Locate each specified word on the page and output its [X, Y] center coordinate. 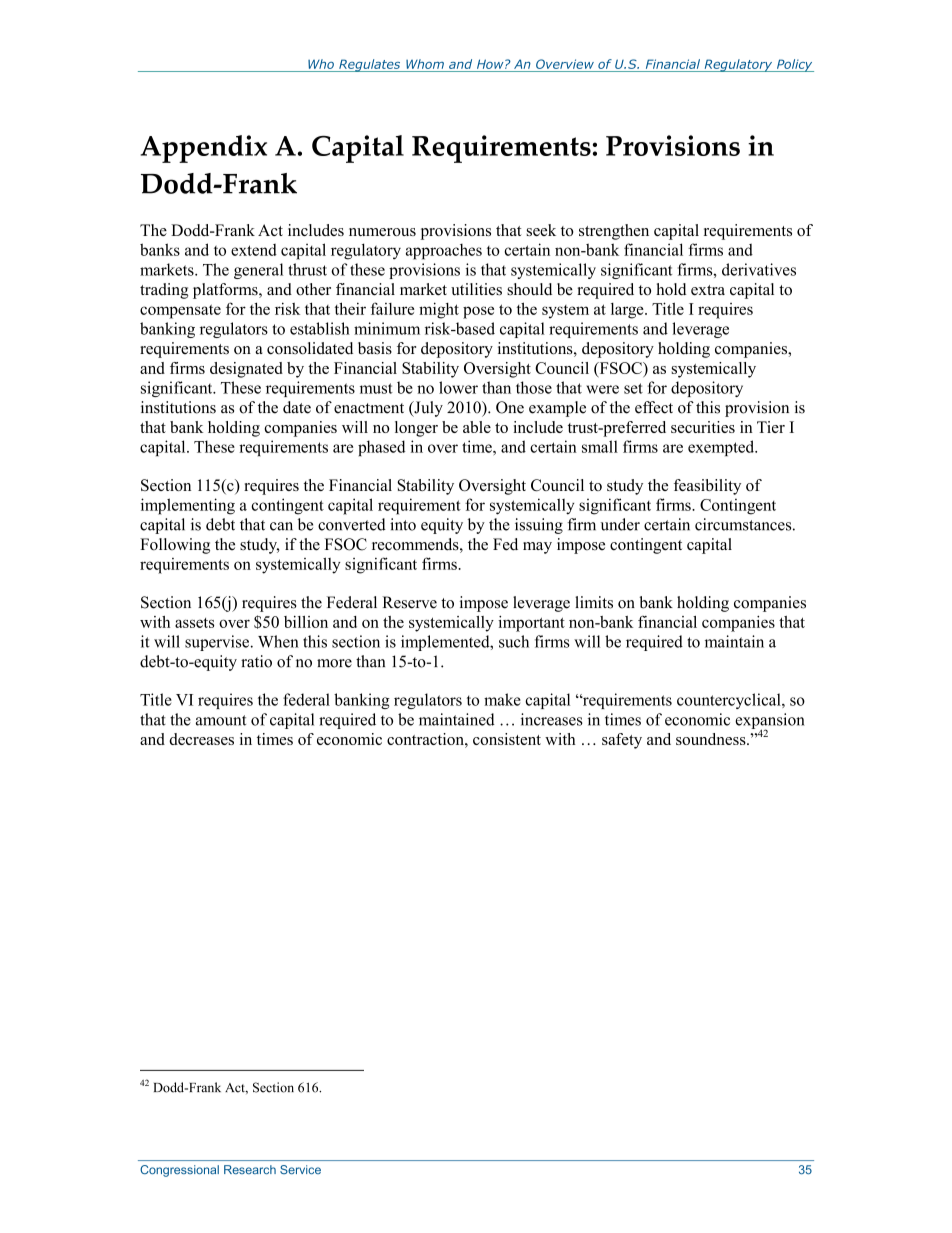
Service [300, 1169]
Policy [794, 65]
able [477, 427]
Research [250, 1169]
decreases [201, 739]
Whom [425, 64]
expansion [770, 722]
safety [622, 741]
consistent [507, 739]
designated [246, 370]
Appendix [203, 149]
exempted [722, 448]
